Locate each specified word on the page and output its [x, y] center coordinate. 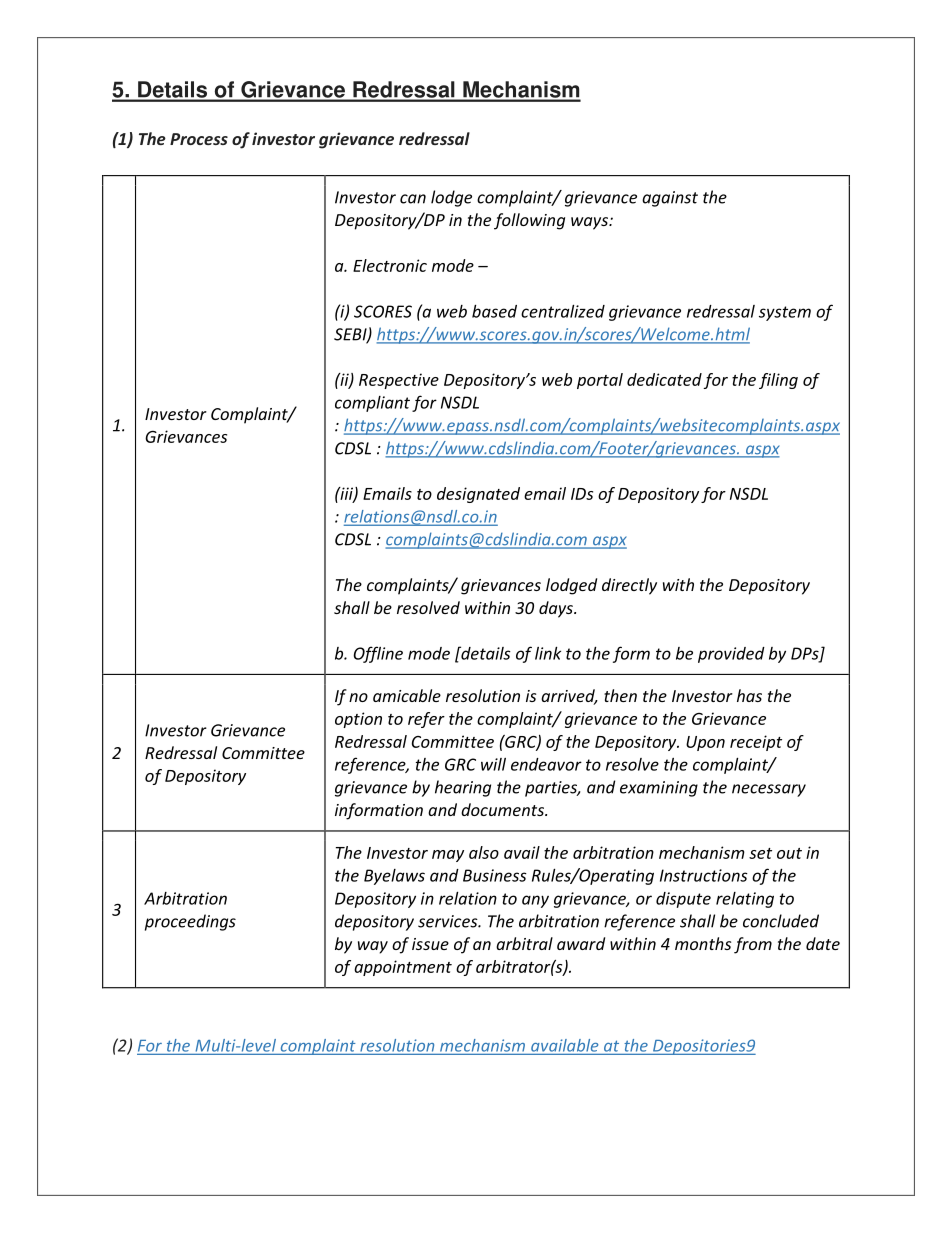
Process [199, 139]
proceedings [190, 922]
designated [478, 495]
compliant [372, 404]
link [548, 653]
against [670, 199]
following [529, 221]
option [358, 720]
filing [778, 381]
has [749, 695]
